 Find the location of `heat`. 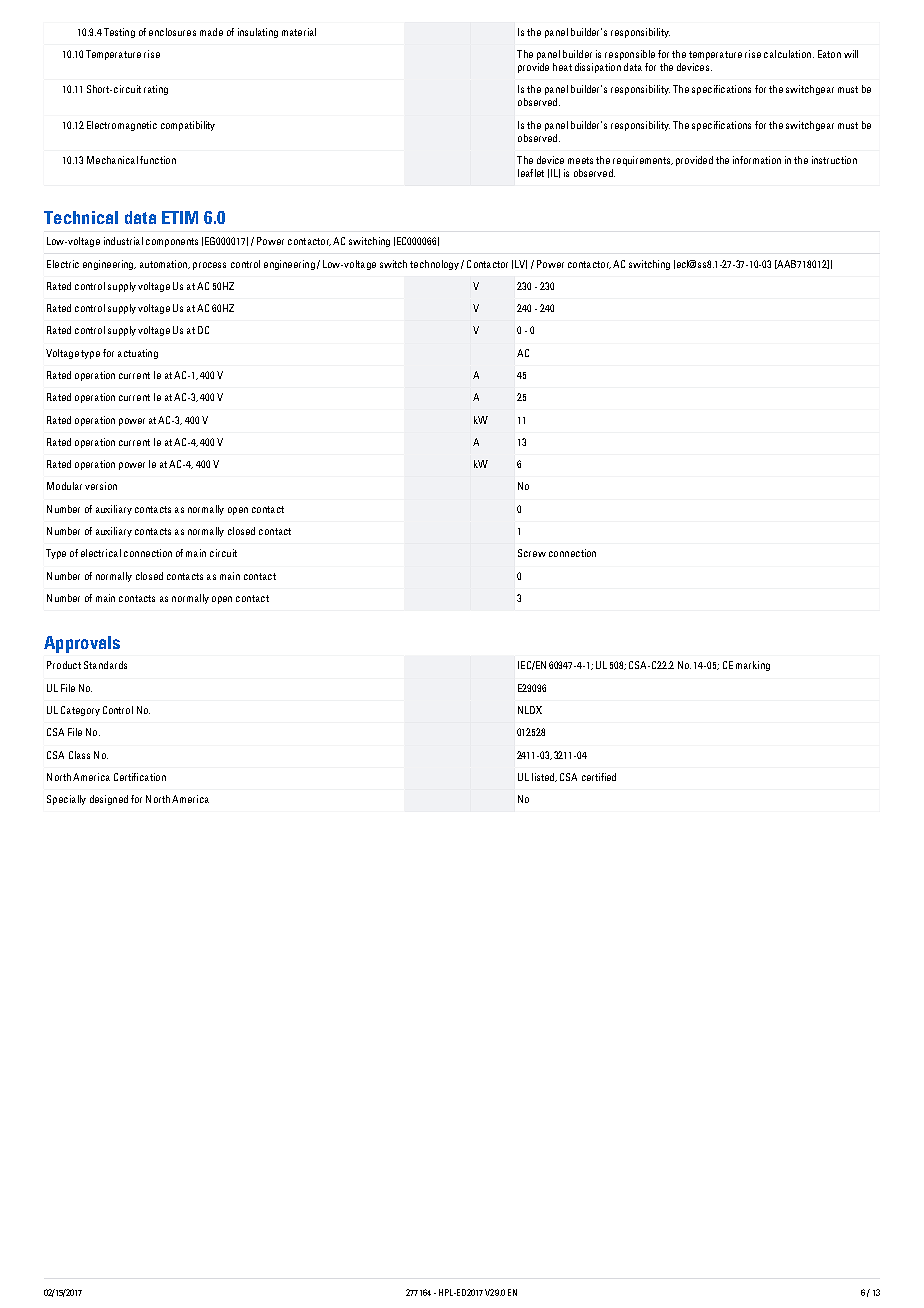

heat is located at coordinates (562, 67).
